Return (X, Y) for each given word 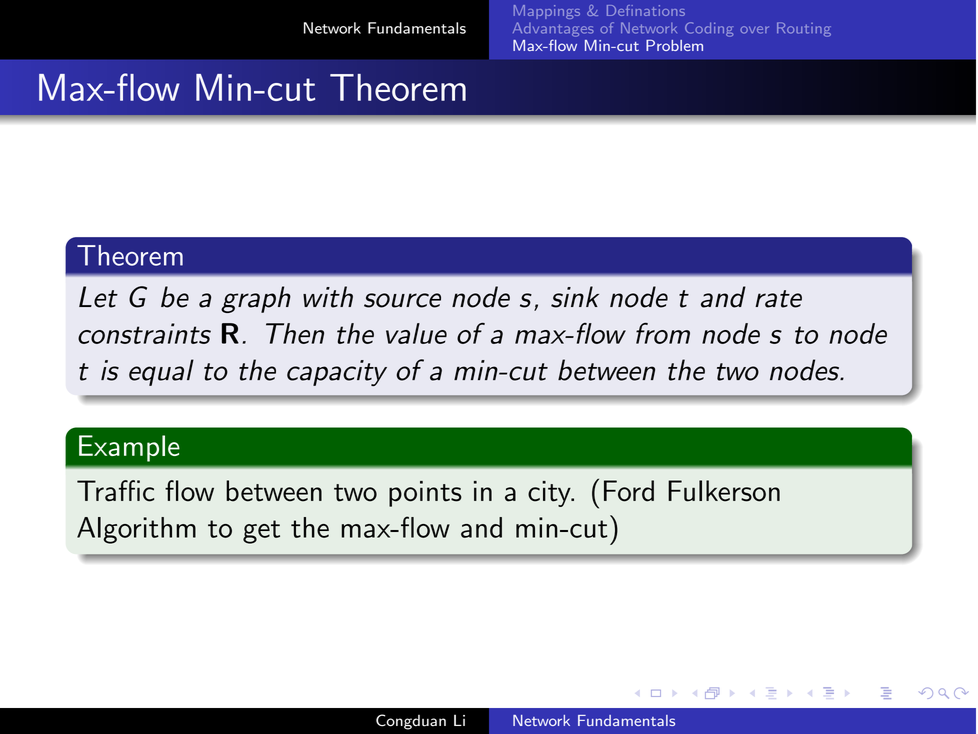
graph (256, 299)
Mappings (547, 12)
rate (778, 299)
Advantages (553, 29)
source (402, 300)
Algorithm (136, 530)
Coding (709, 29)
